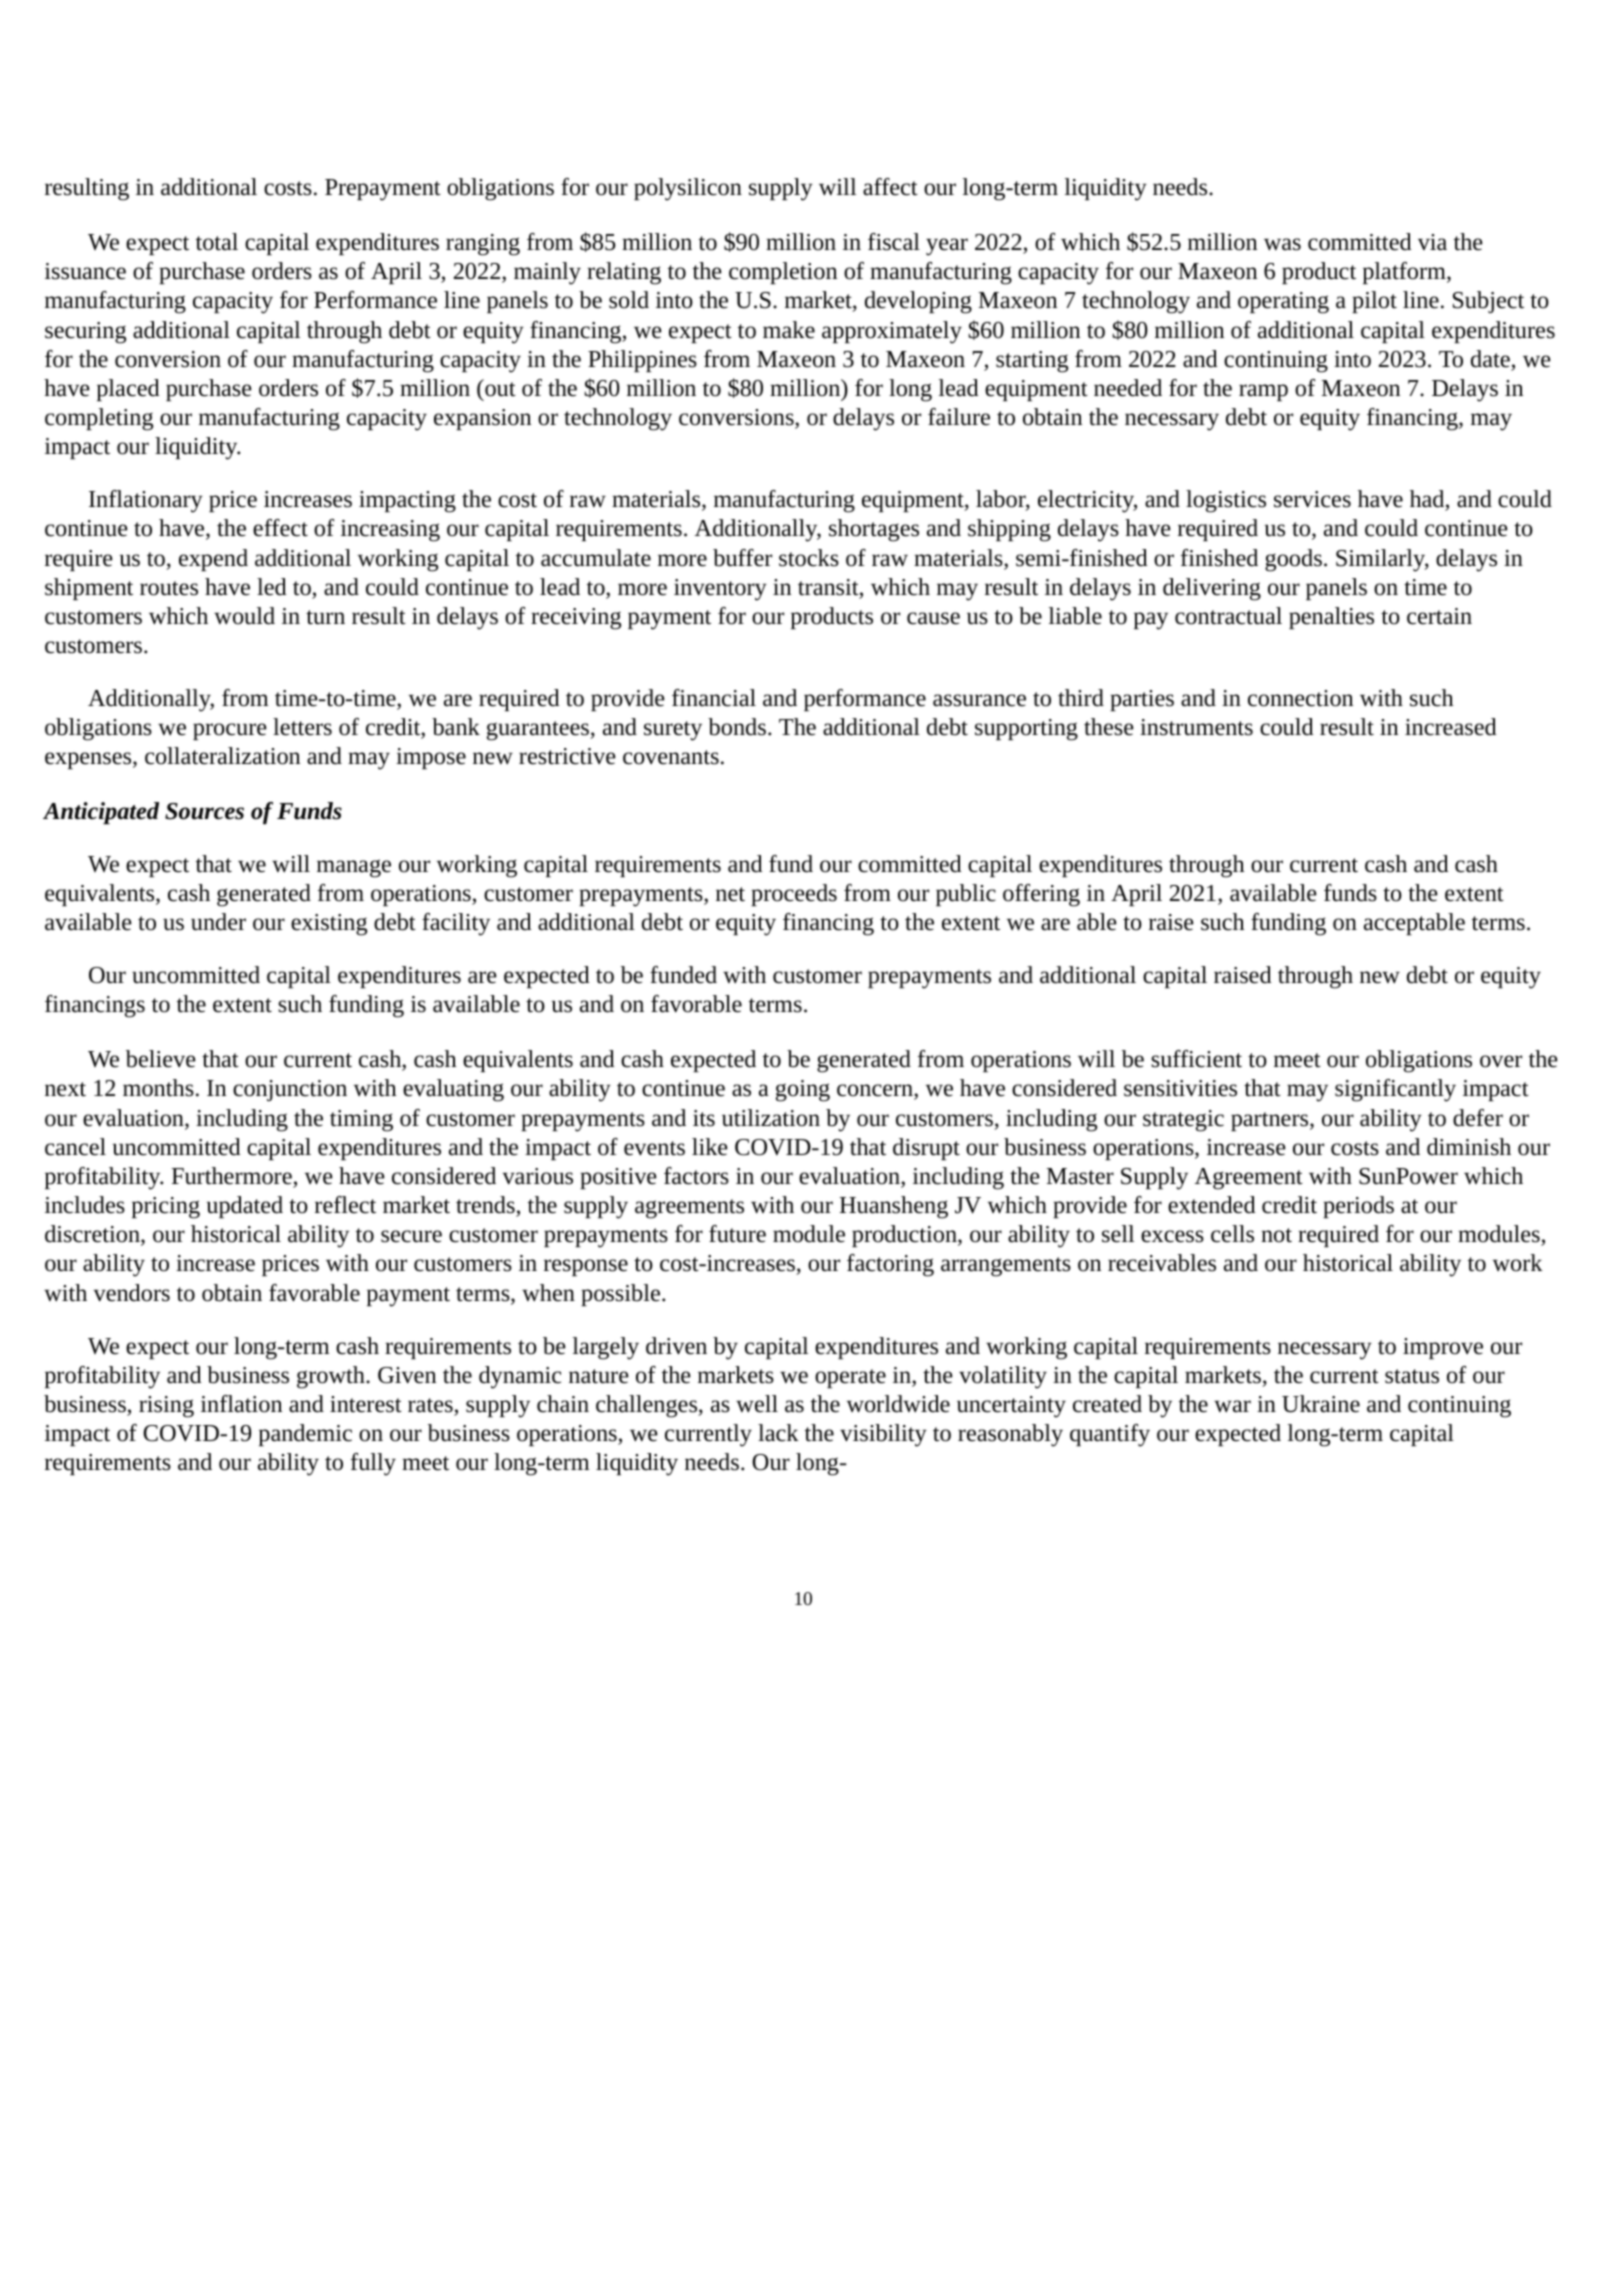 The image size is (1608, 2275). What do you see at coordinates (1395, 1090) in the image?
I see `significantly` at bounding box center [1395, 1090].
